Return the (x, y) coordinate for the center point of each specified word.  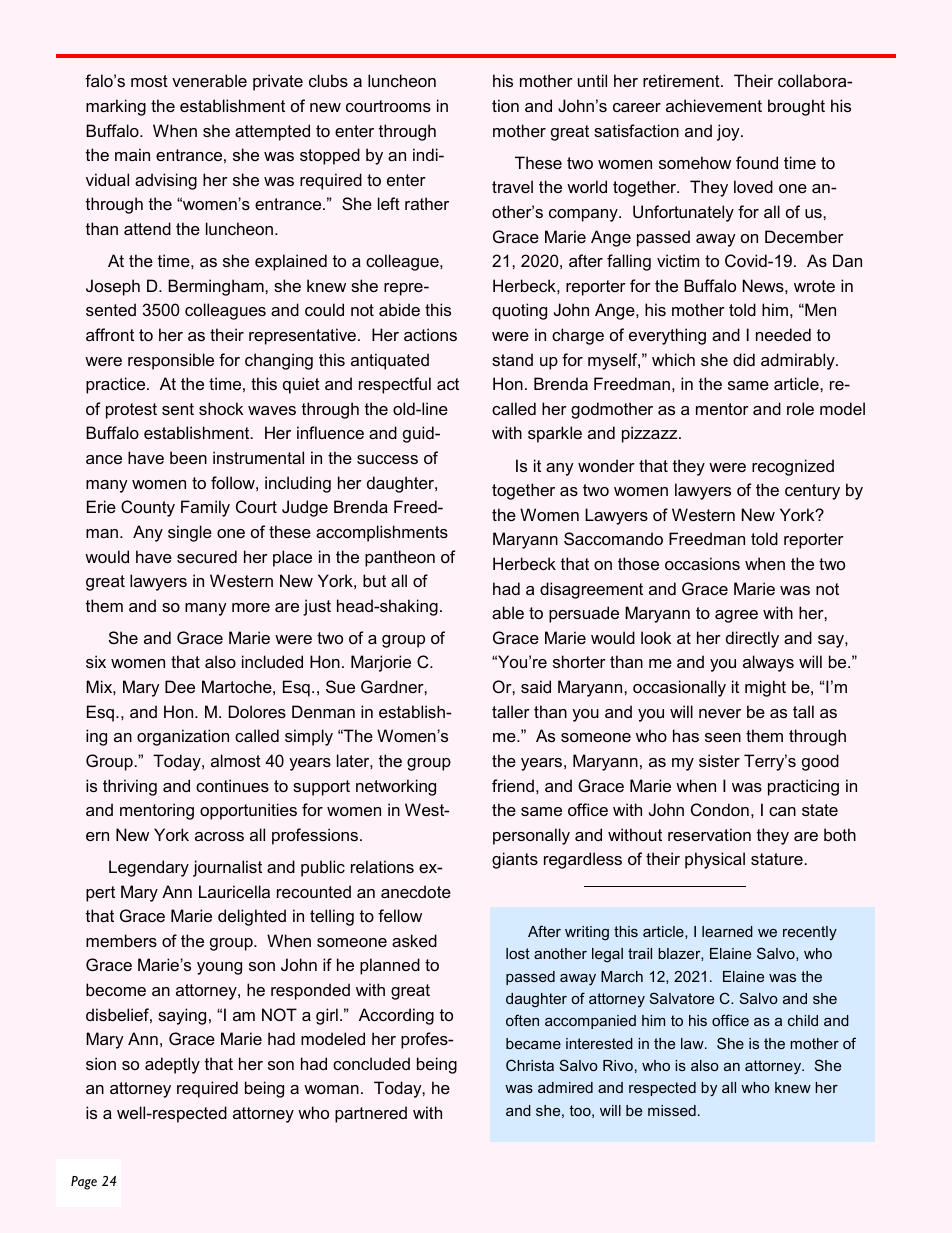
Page (84, 1183)
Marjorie (381, 663)
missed (672, 1110)
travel (512, 186)
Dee (180, 686)
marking (116, 107)
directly (752, 639)
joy (729, 132)
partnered (371, 1114)
